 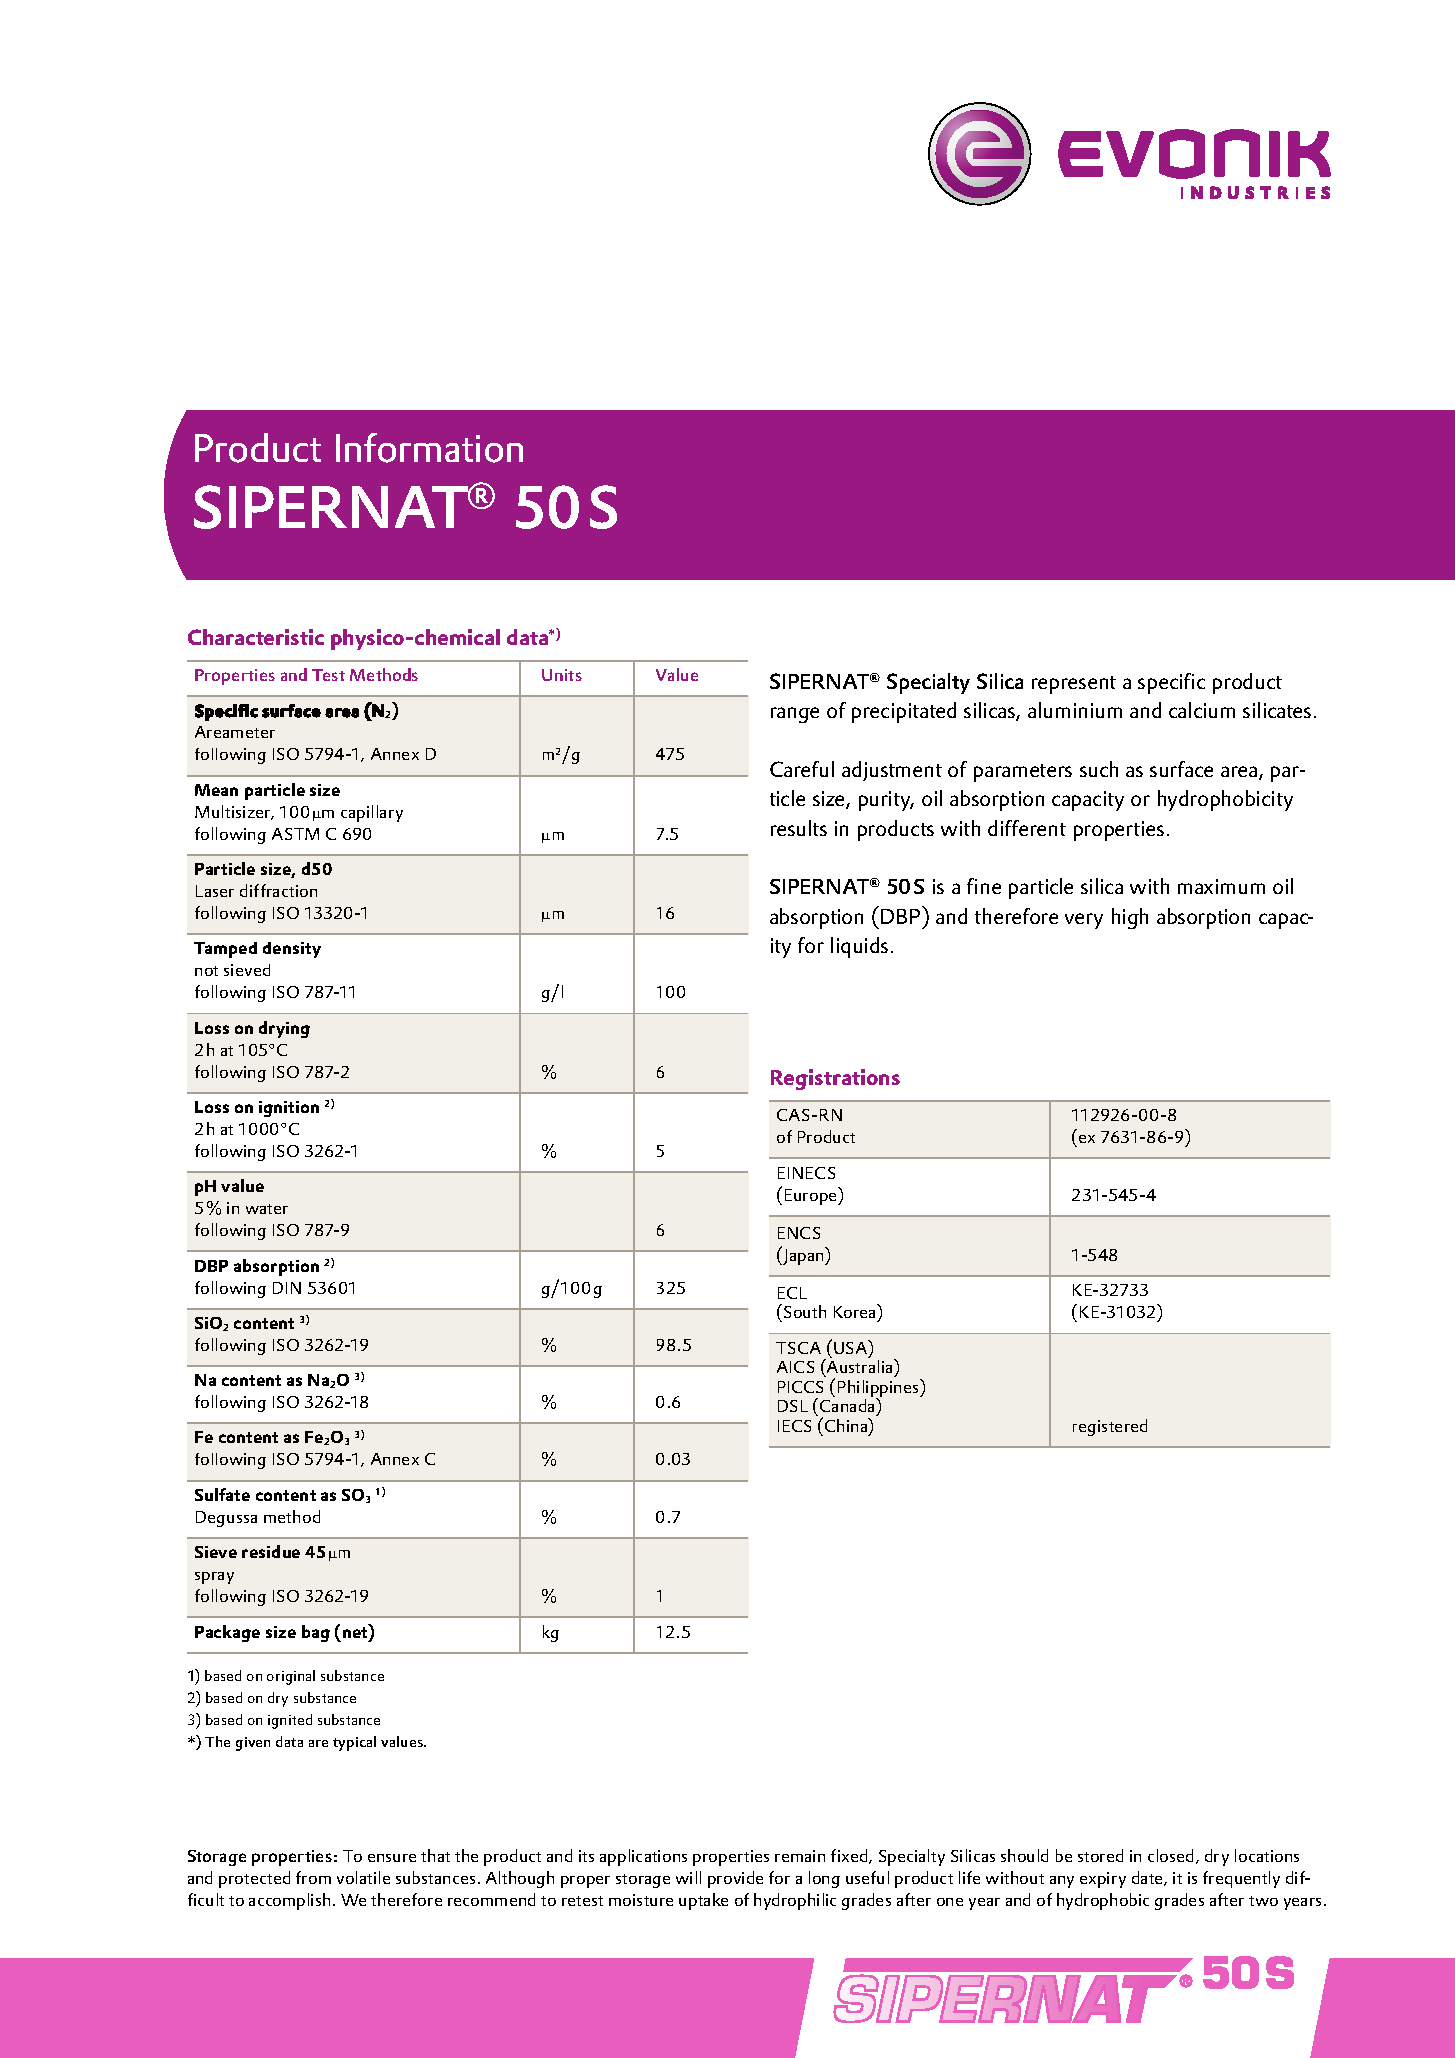 What do you see at coordinates (806, 1173) in the screenshot?
I see `EINECS` at bounding box center [806, 1173].
